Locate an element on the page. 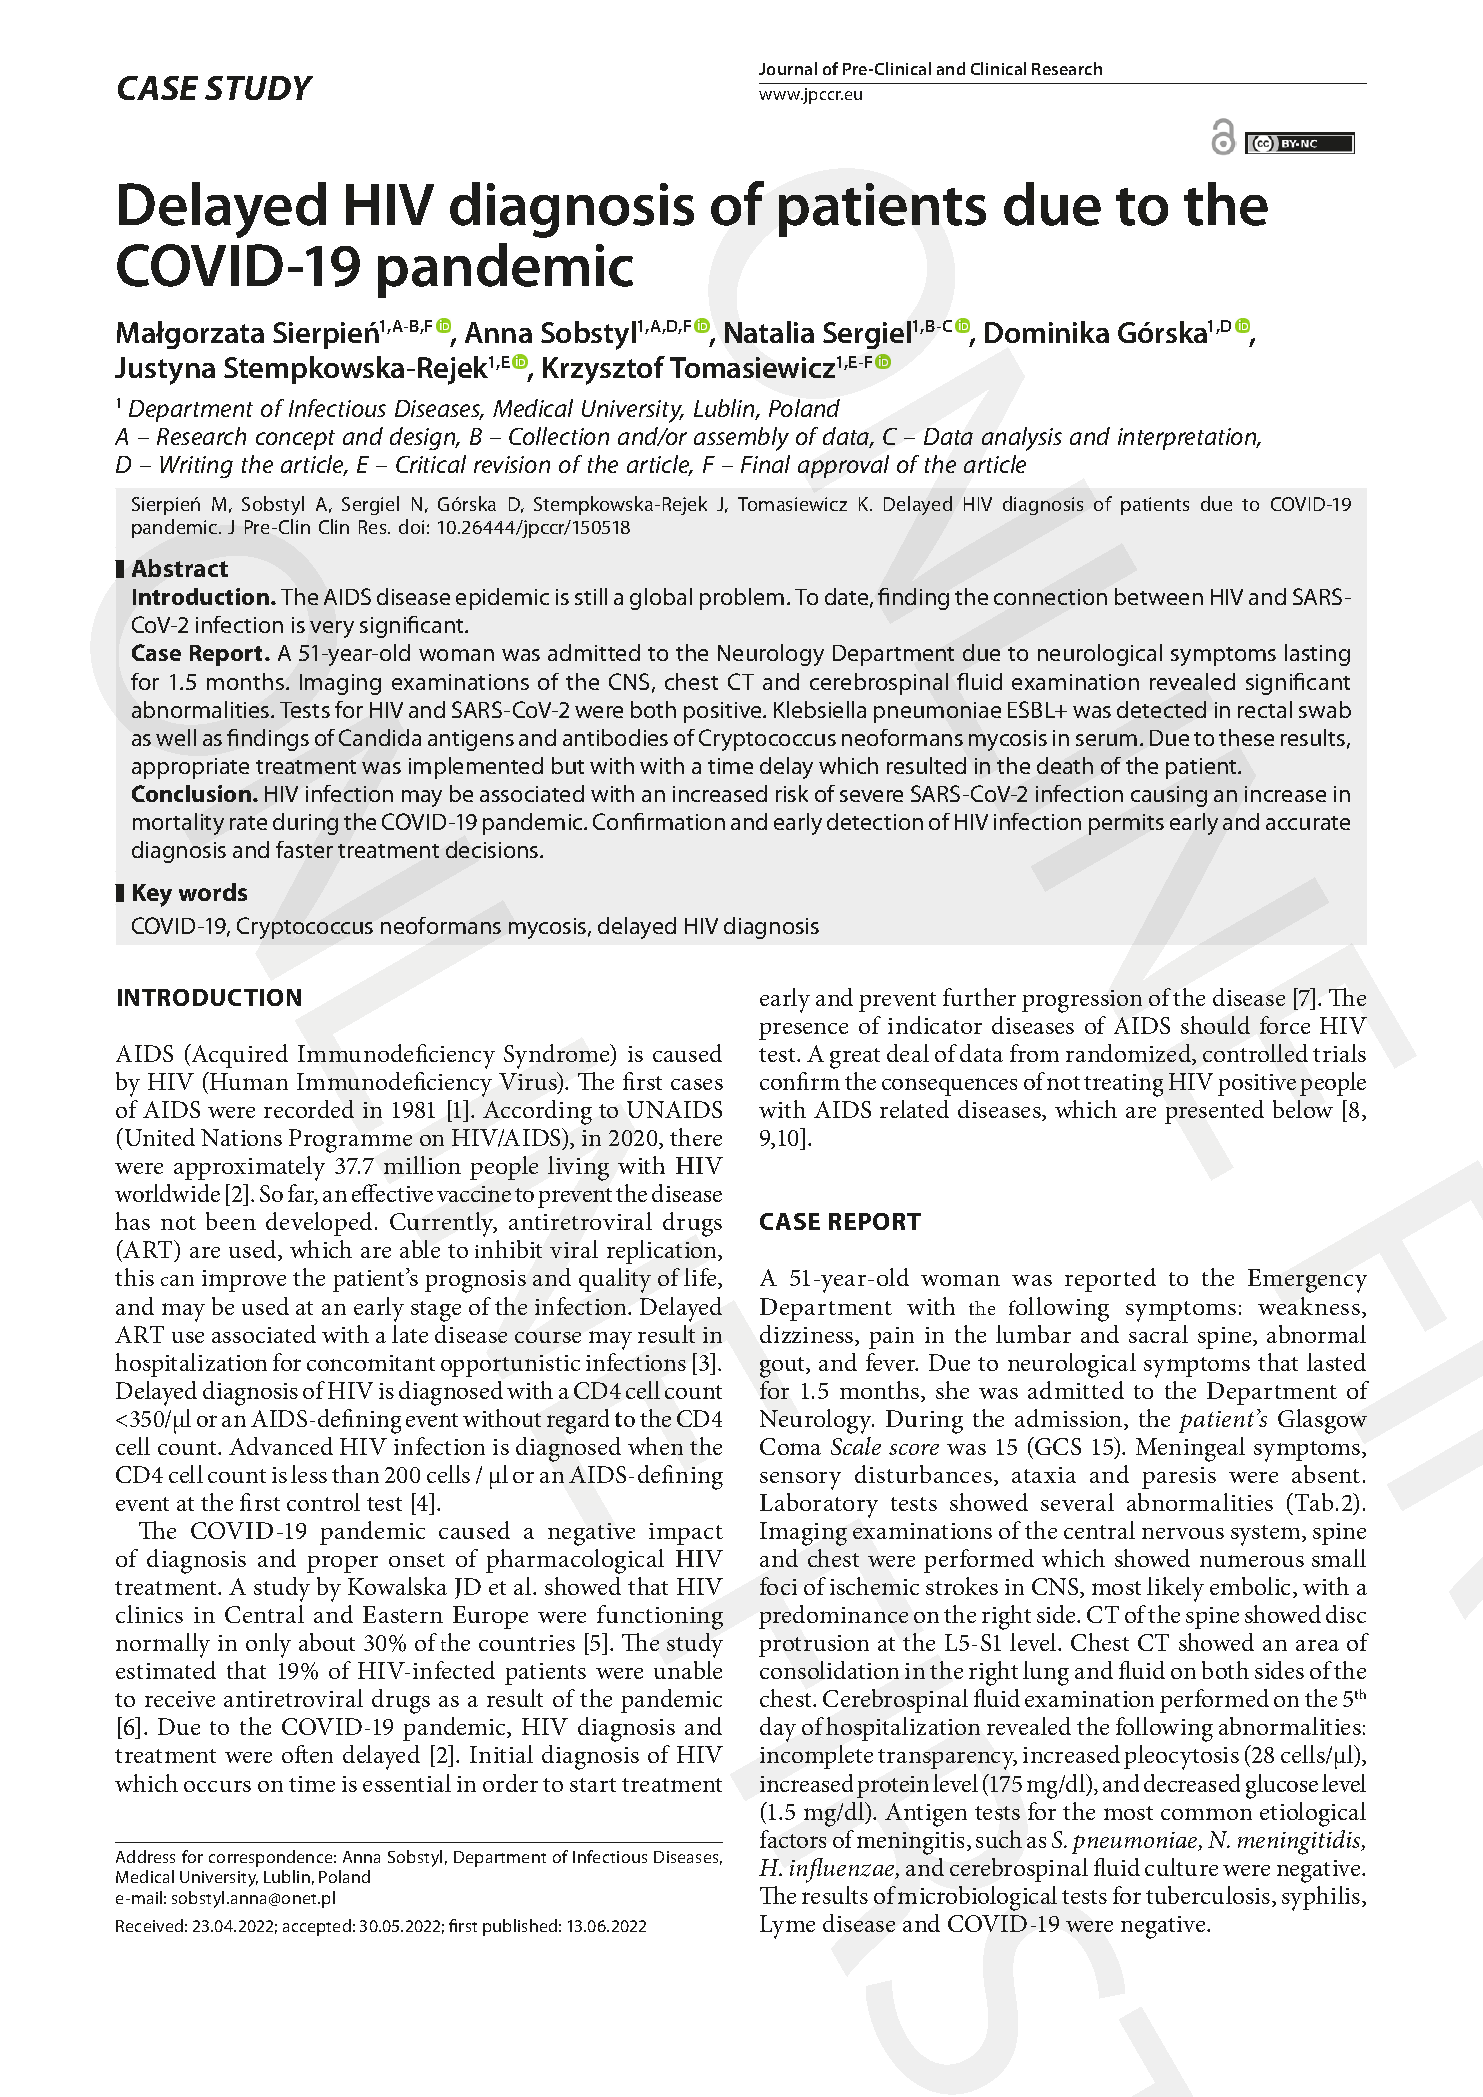 This image has height=2097, width=1483. occurs is located at coordinates (217, 1786).
